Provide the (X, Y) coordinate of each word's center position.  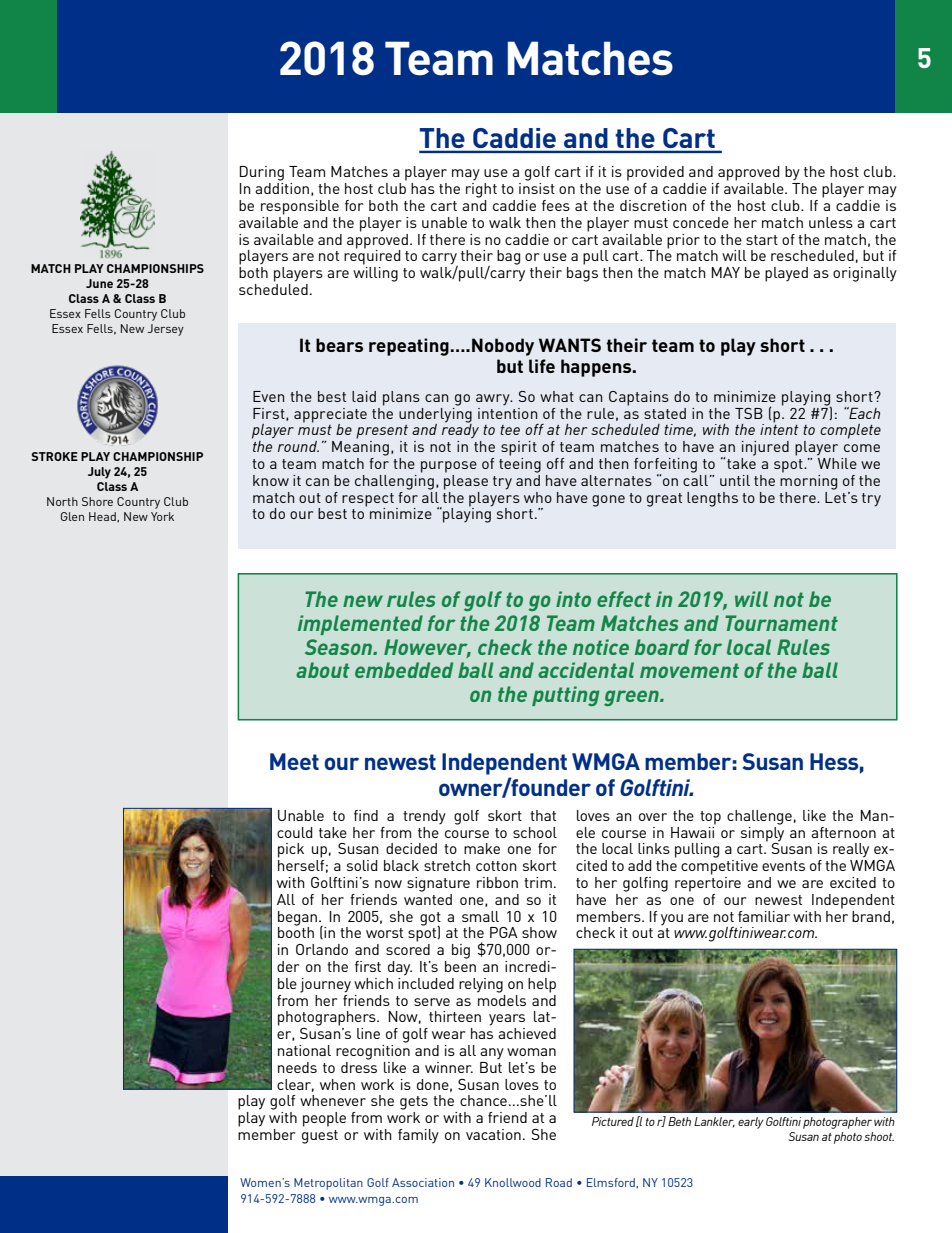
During (262, 173)
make (482, 848)
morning (808, 481)
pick (291, 850)
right (481, 190)
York (162, 516)
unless (831, 222)
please (466, 481)
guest (320, 1137)
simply (762, 833)
